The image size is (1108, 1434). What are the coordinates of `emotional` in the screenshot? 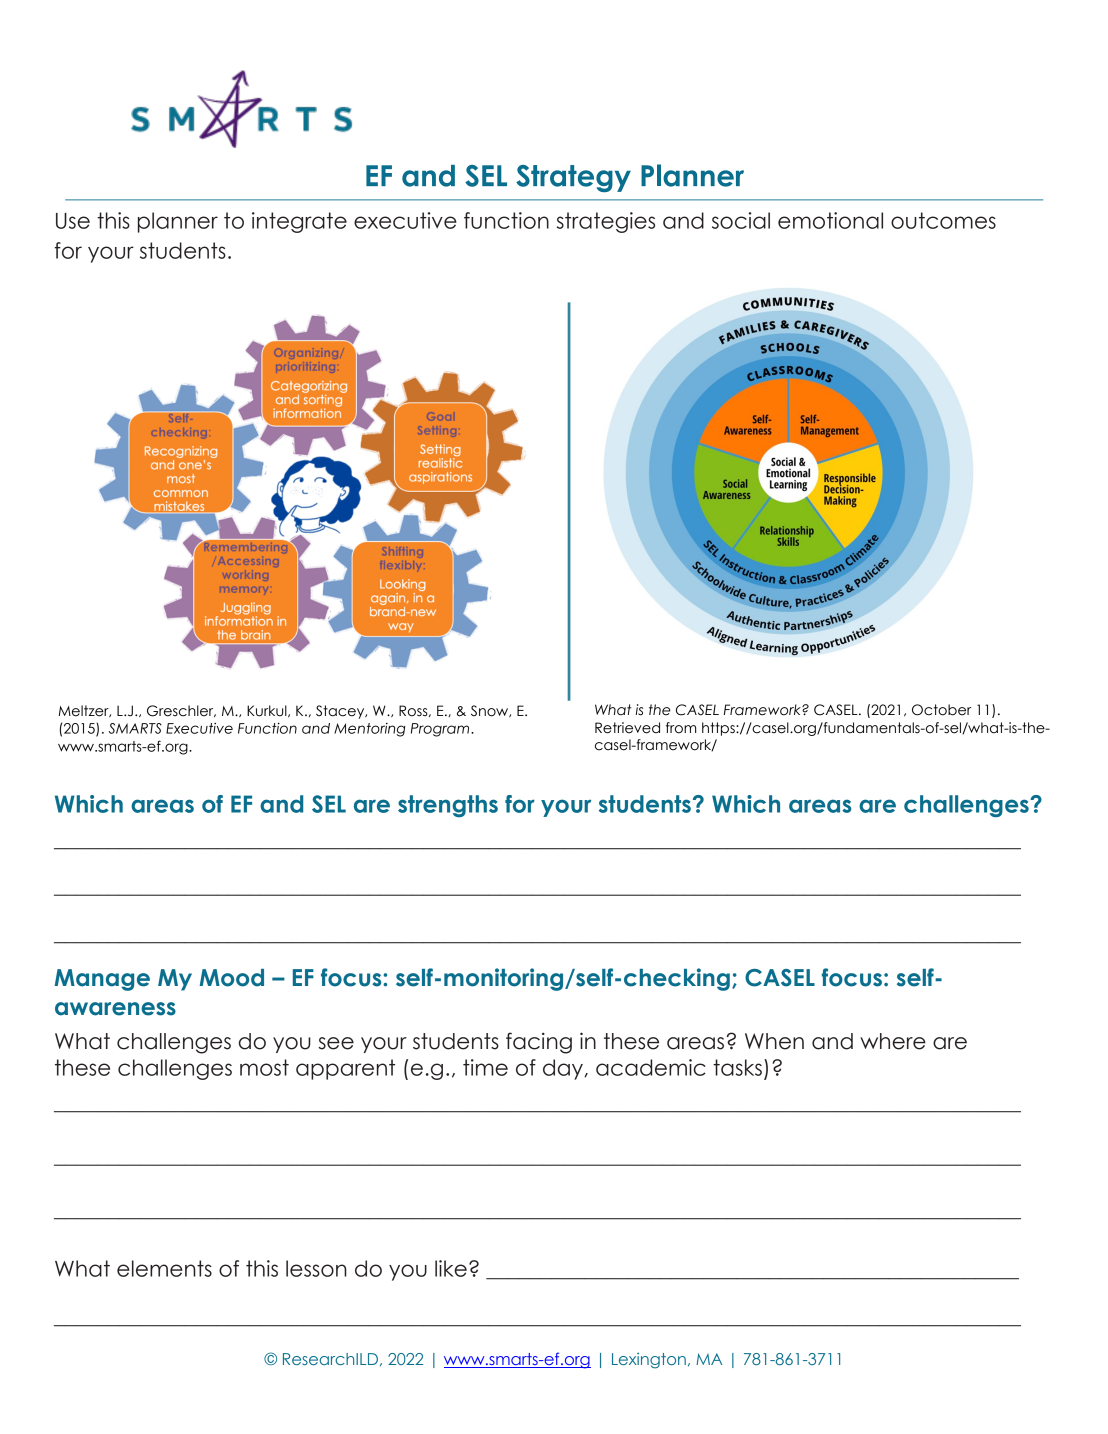 It's located at (830, 220).
